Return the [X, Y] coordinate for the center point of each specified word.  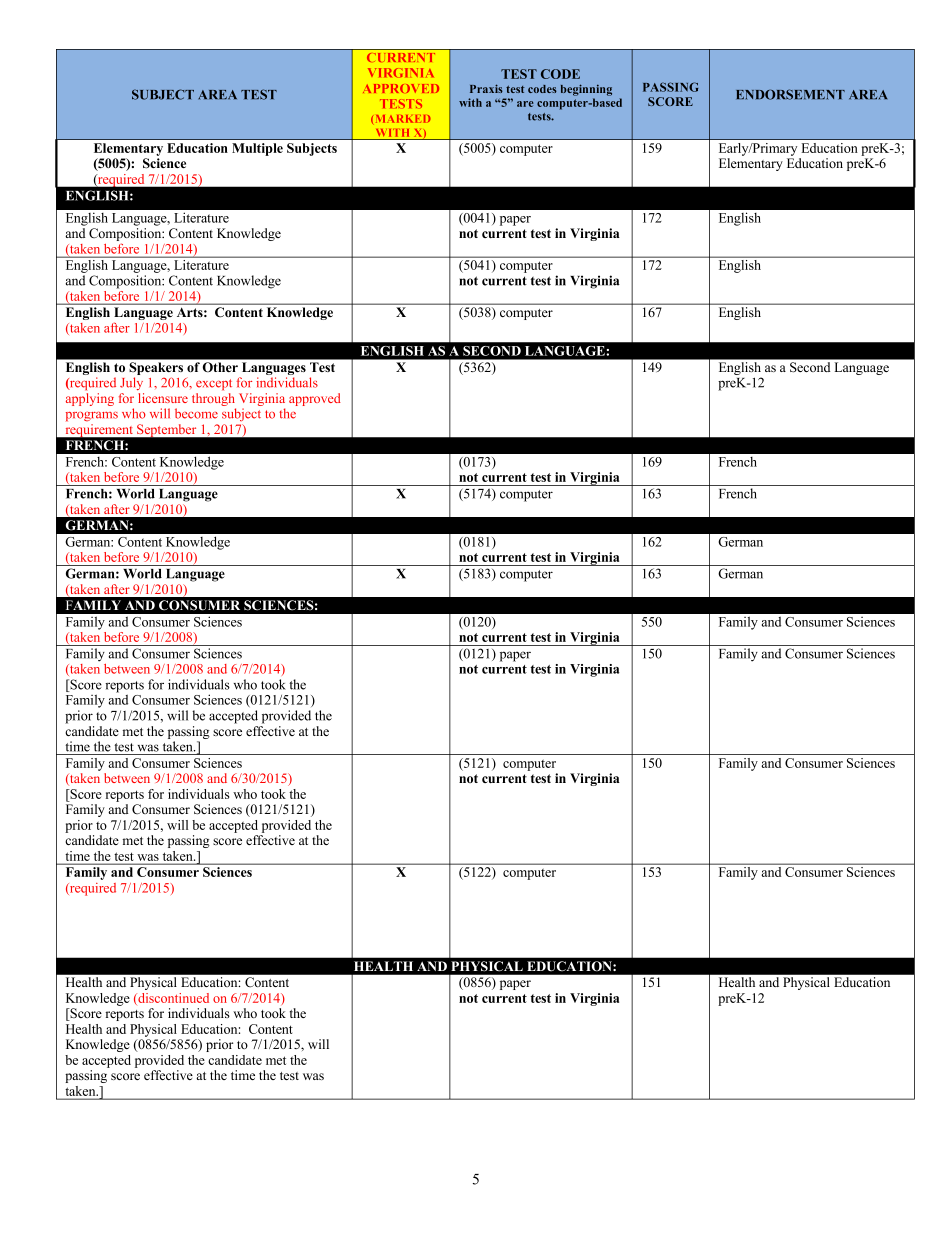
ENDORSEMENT [790, 94]
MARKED [403, 119]
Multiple [257, 149]
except [214, 385]
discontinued [172, 999]
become [196, 413]
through [214, 401]
